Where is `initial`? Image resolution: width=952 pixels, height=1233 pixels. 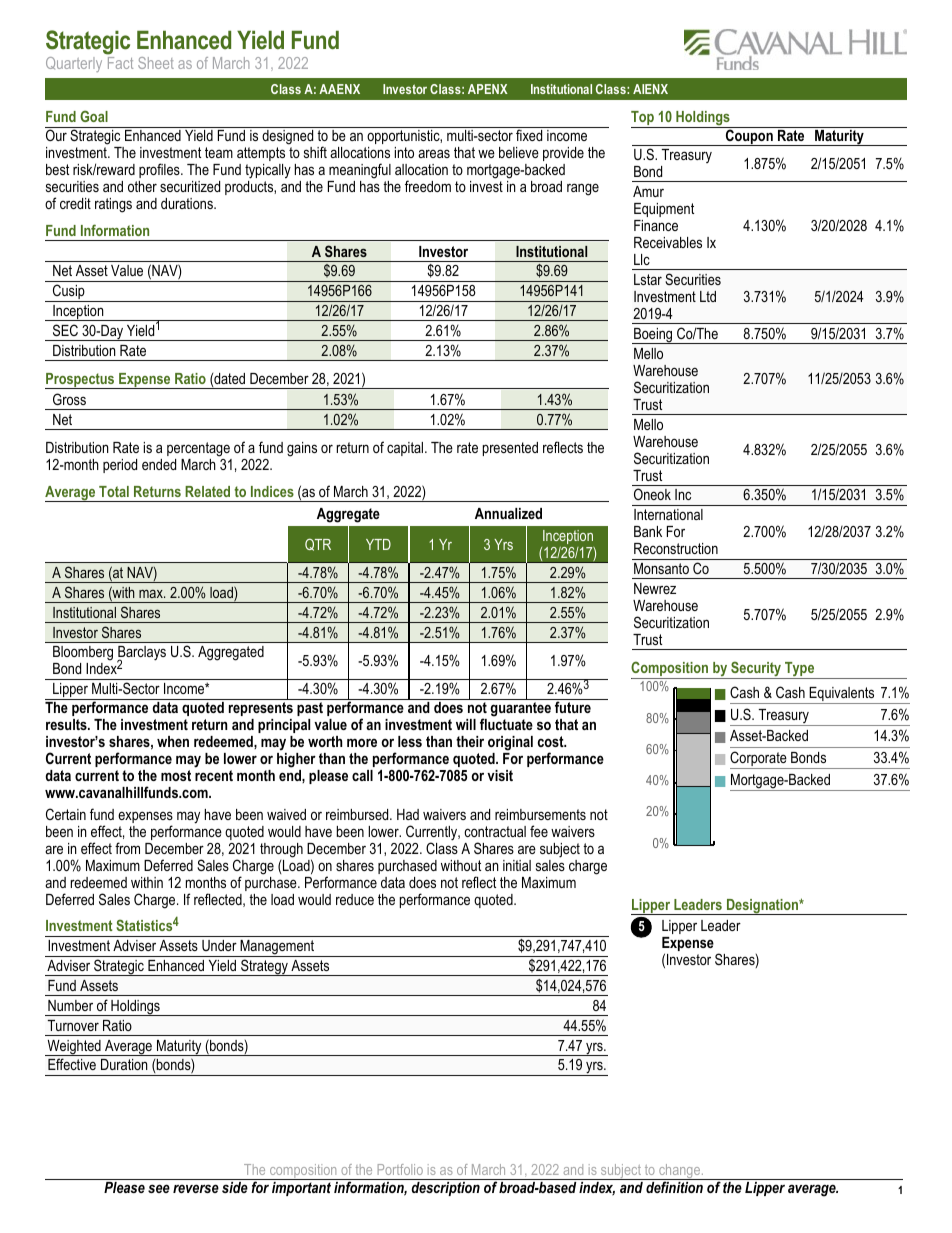 initial is located at coordinates (517, 865).
